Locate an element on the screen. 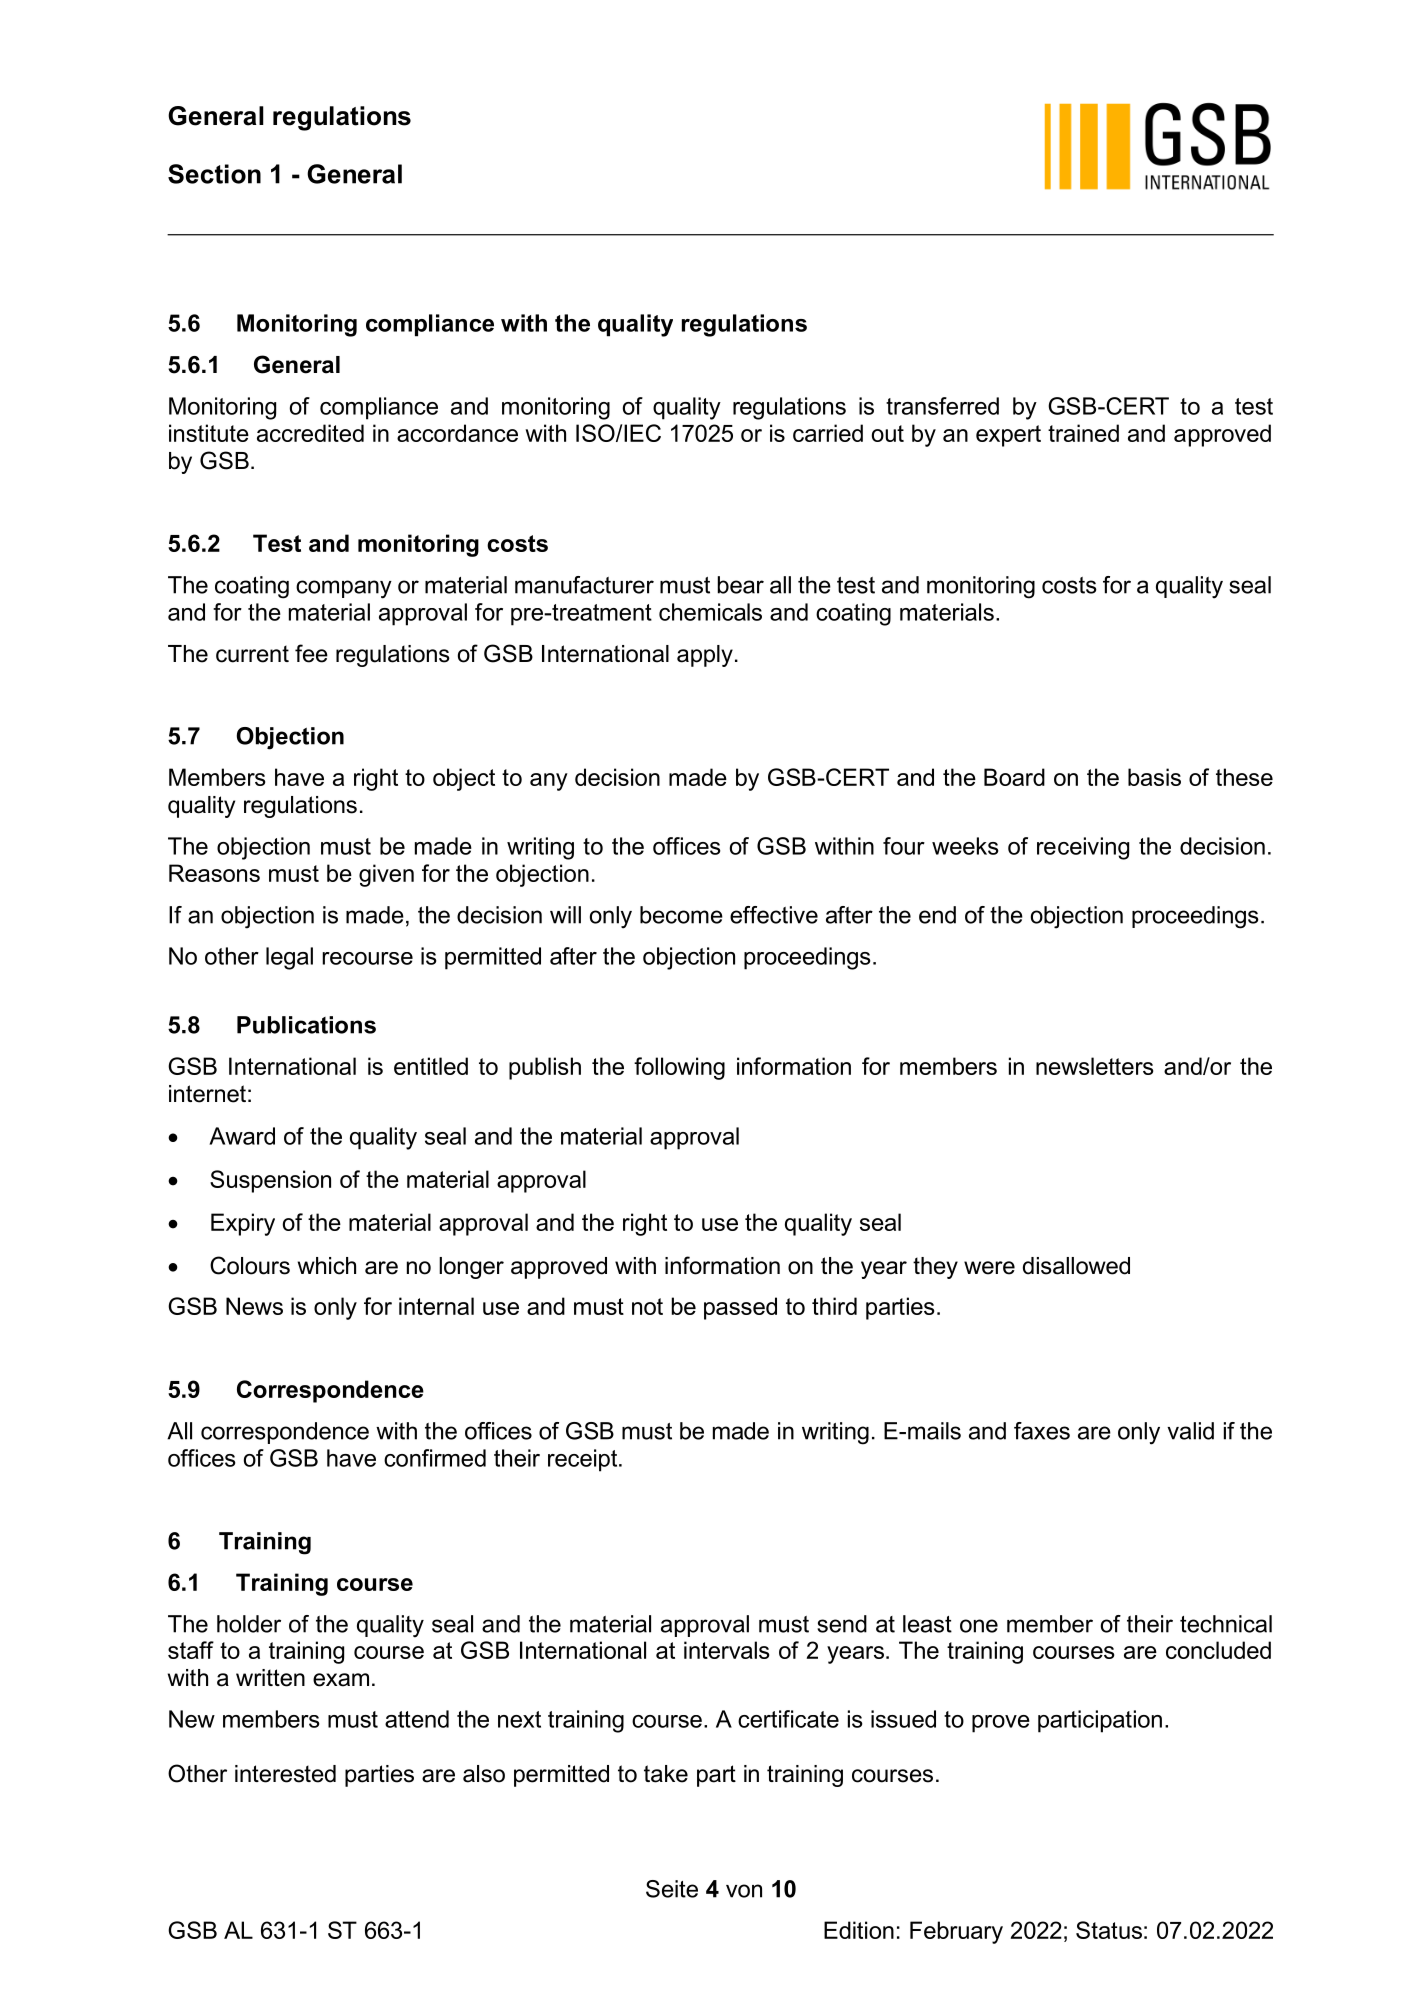  Section is located at coordinates (214, 174).
